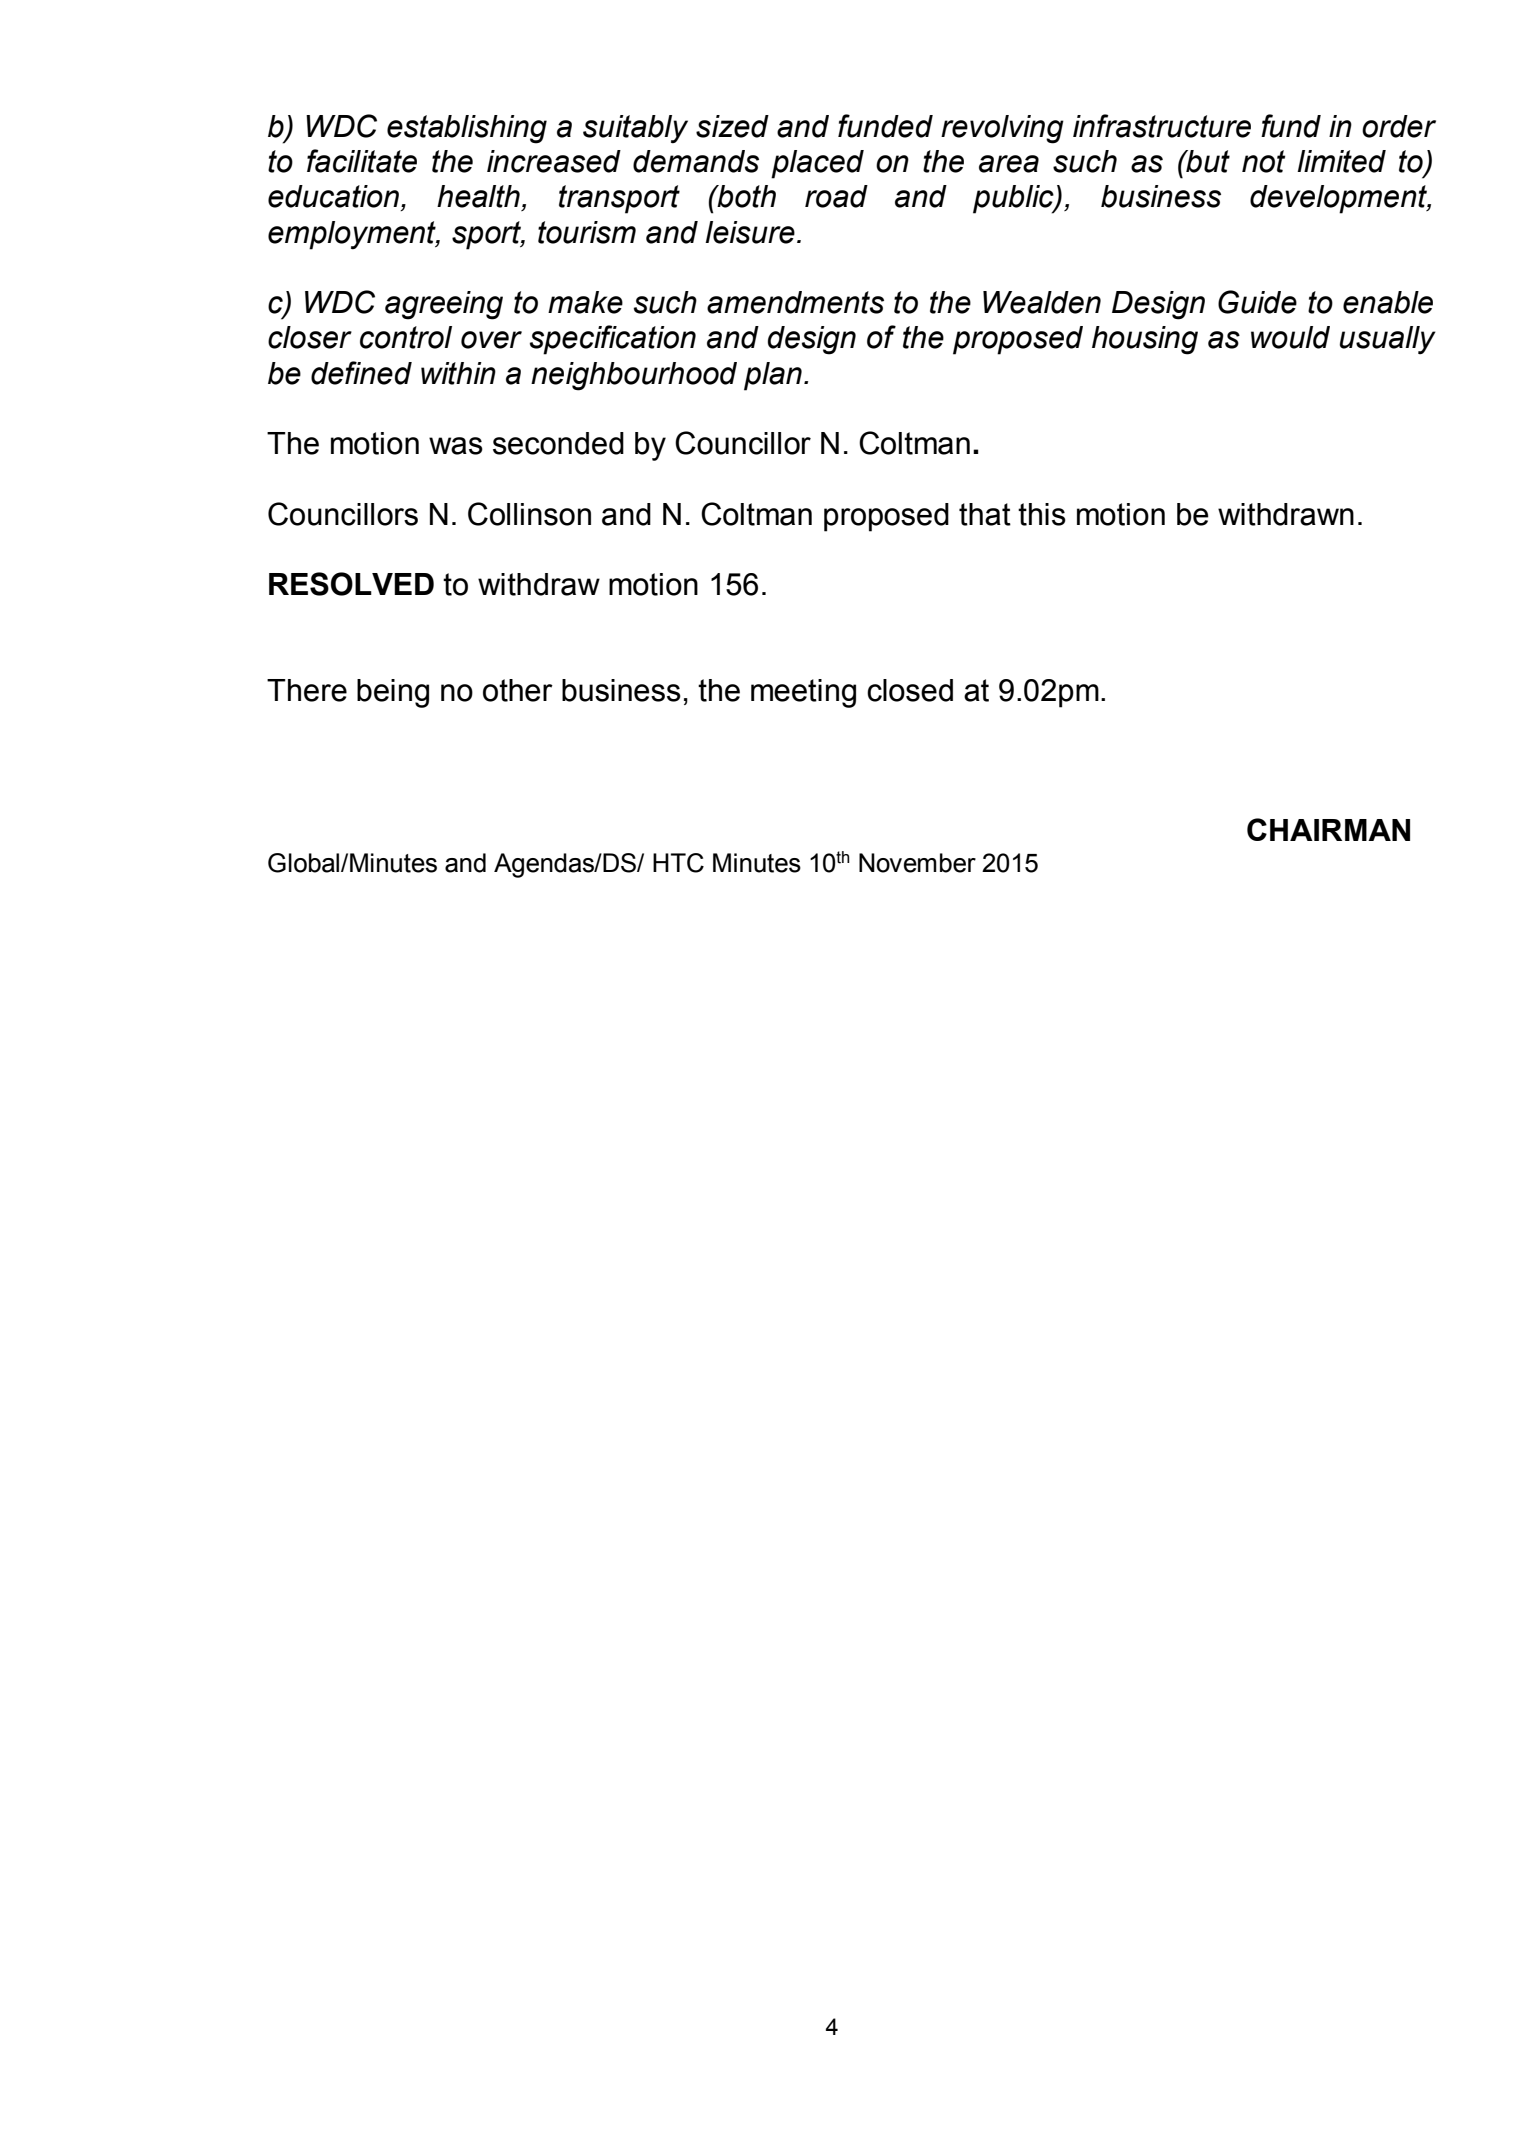 The image size is (1519, 2150). I want to click on within, so click(458, 373).
